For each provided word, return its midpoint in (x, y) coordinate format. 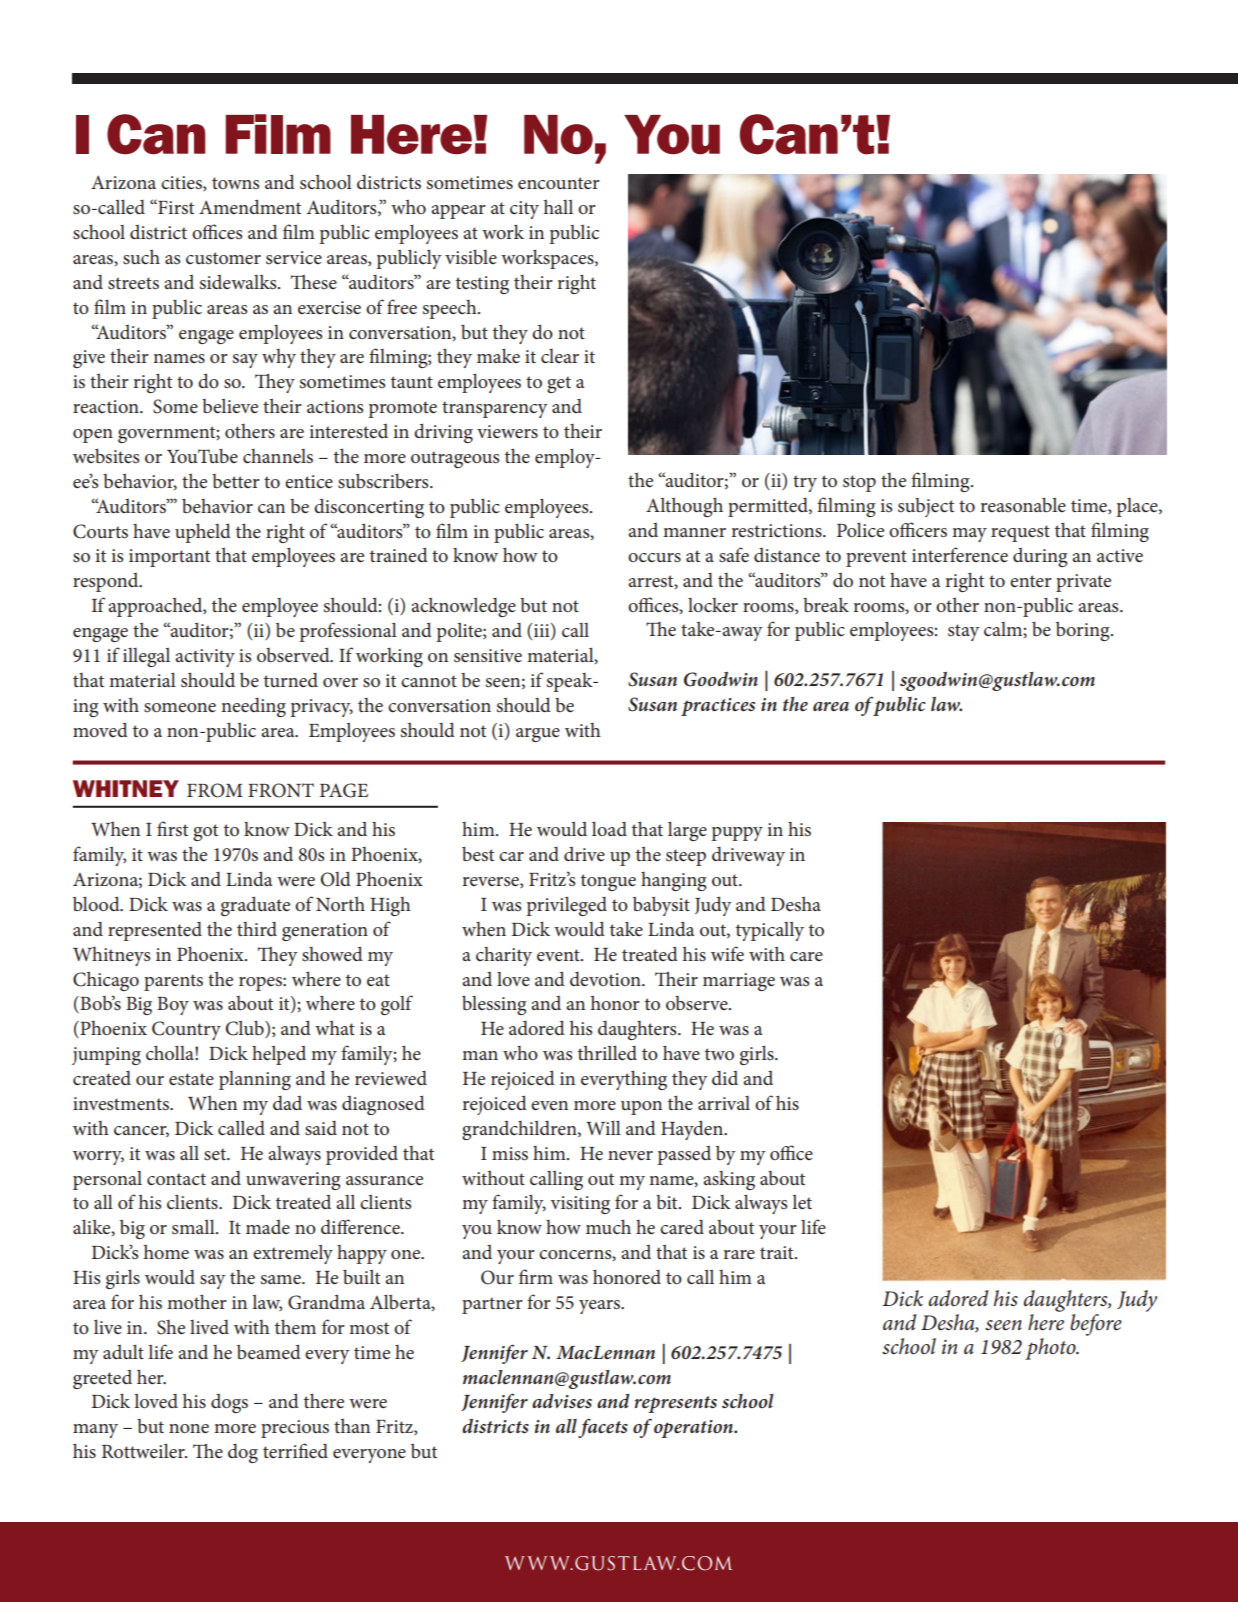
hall (558, 206)
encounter (559, 183)
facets (603, 1428)
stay (964, 632)
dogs (229, 1403)
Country (186, 1030)
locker (713, 605)
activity (205, 658)
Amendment (250, 207)
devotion (606, 979)
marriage (739, 982)
